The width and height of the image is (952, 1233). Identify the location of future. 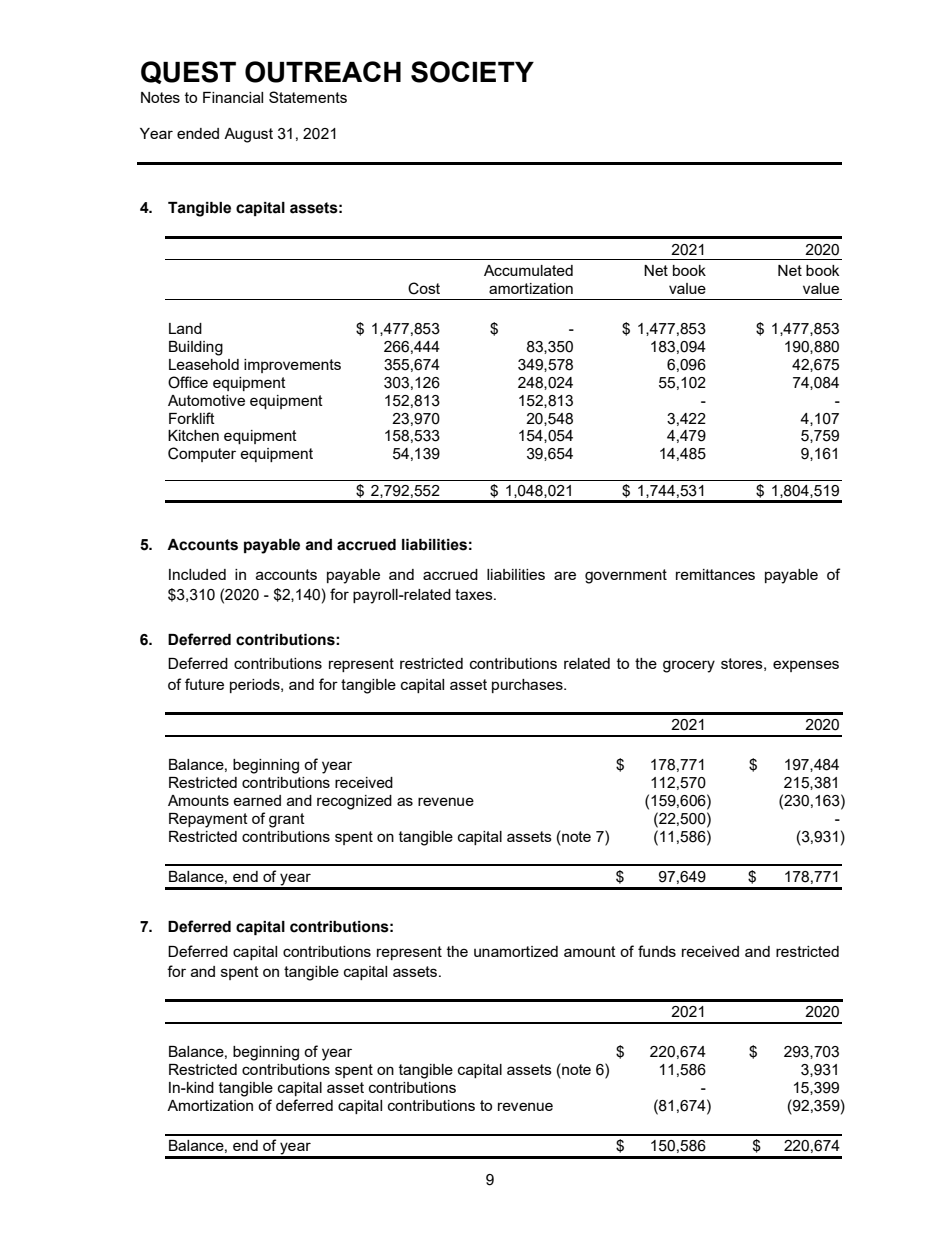
(204, 684).
